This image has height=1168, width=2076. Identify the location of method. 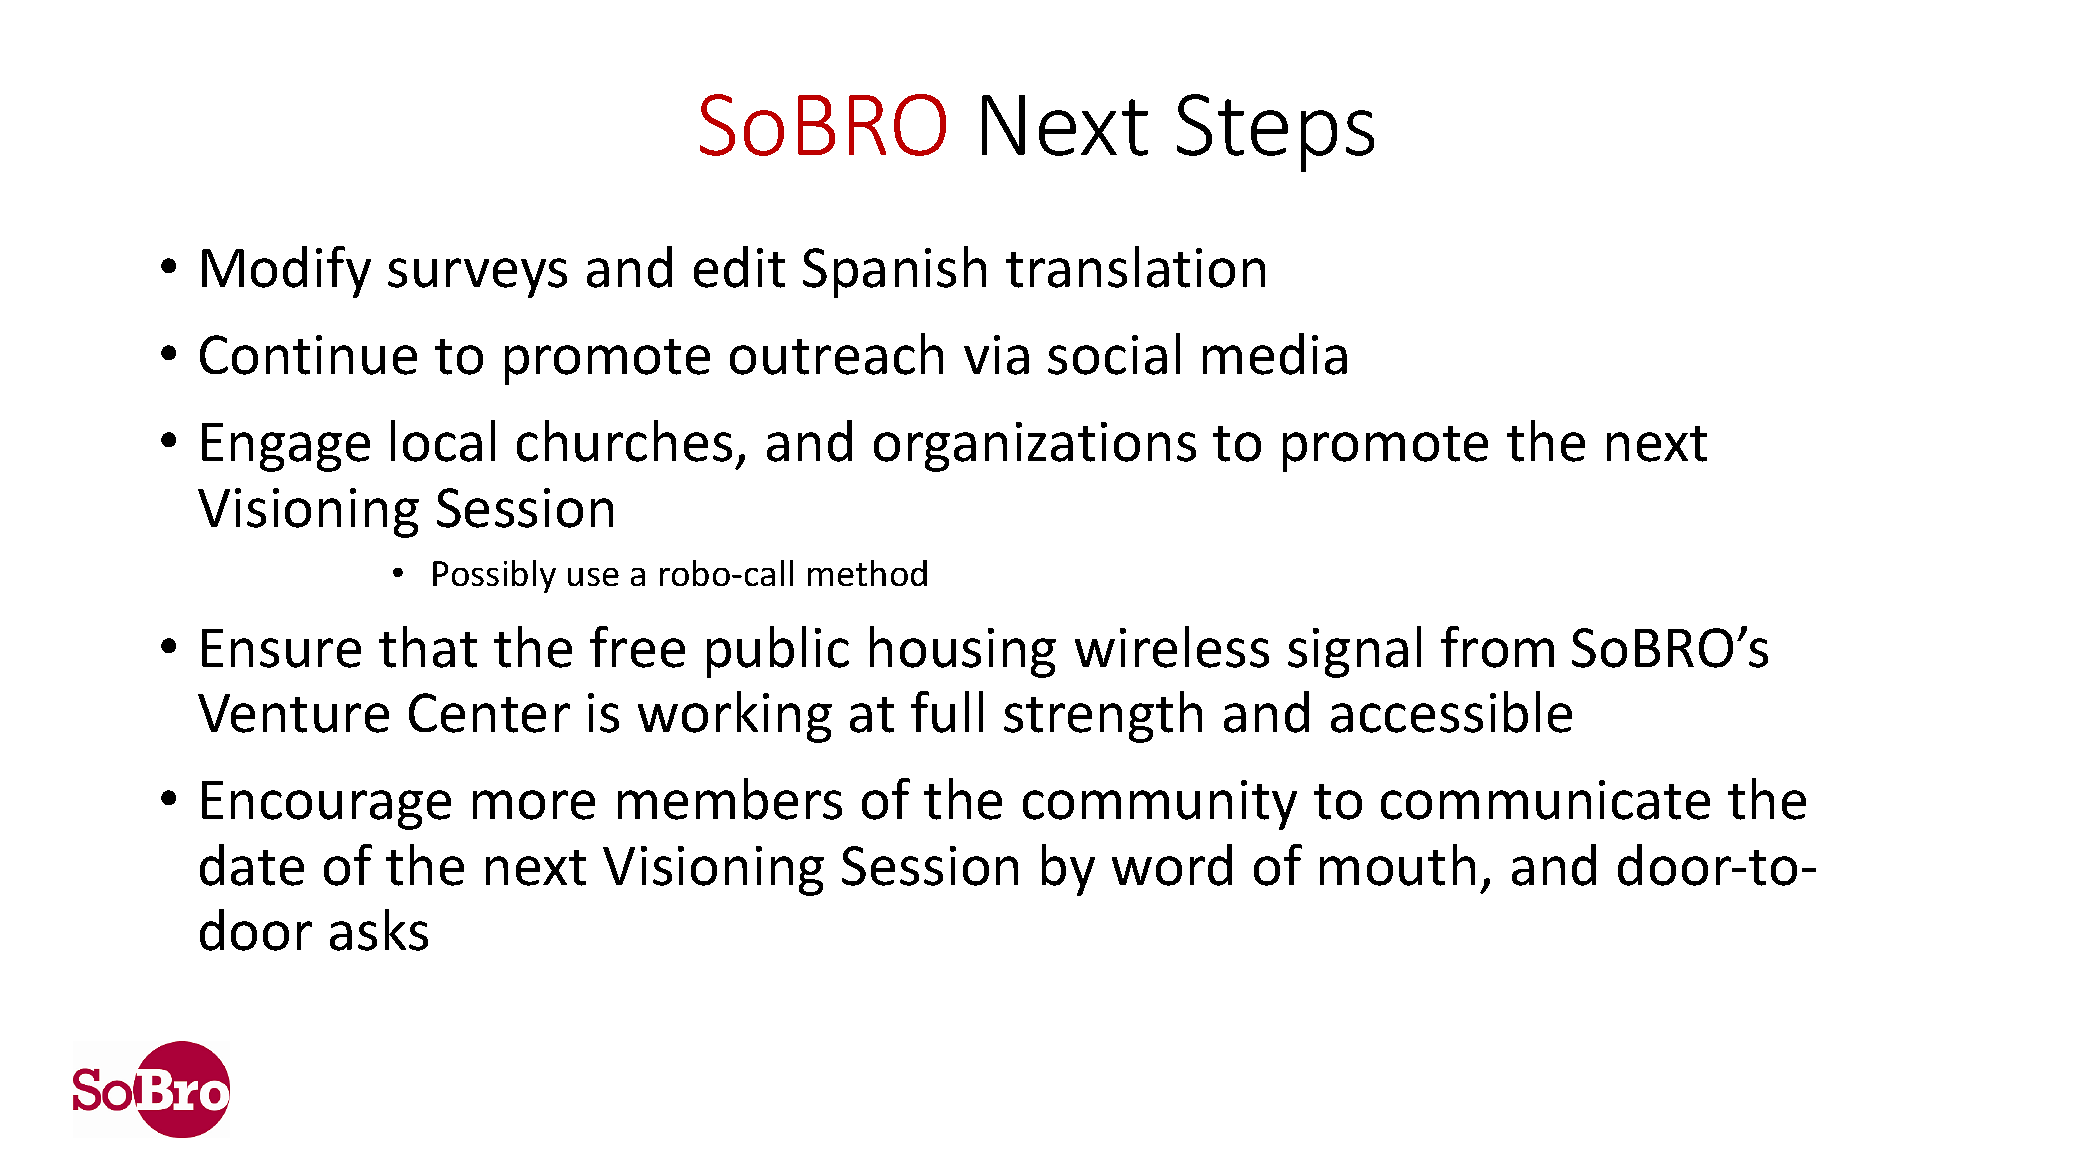
(867, 573).
